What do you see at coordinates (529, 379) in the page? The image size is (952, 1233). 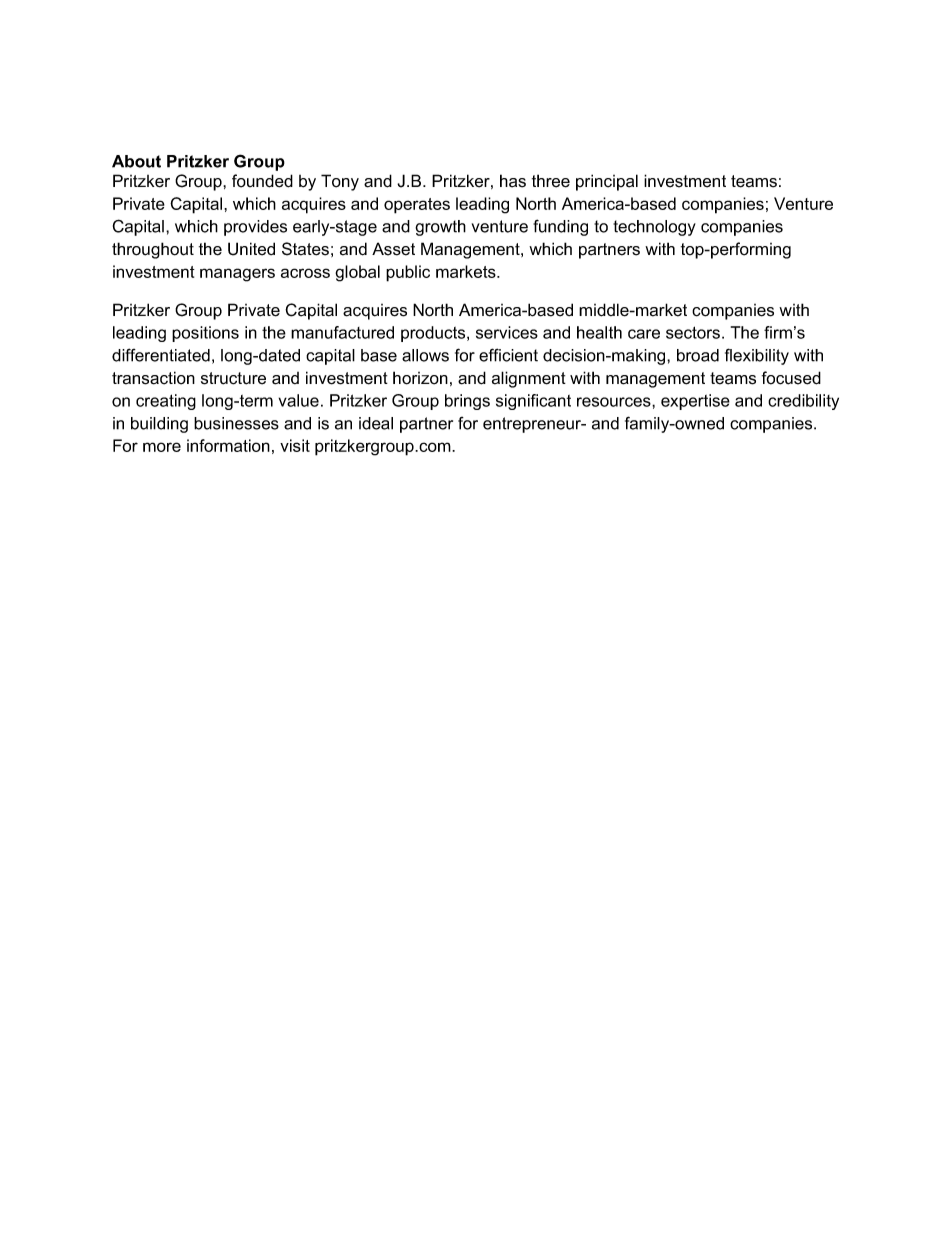 I see `alignment` at bounding box center [529, 379].
